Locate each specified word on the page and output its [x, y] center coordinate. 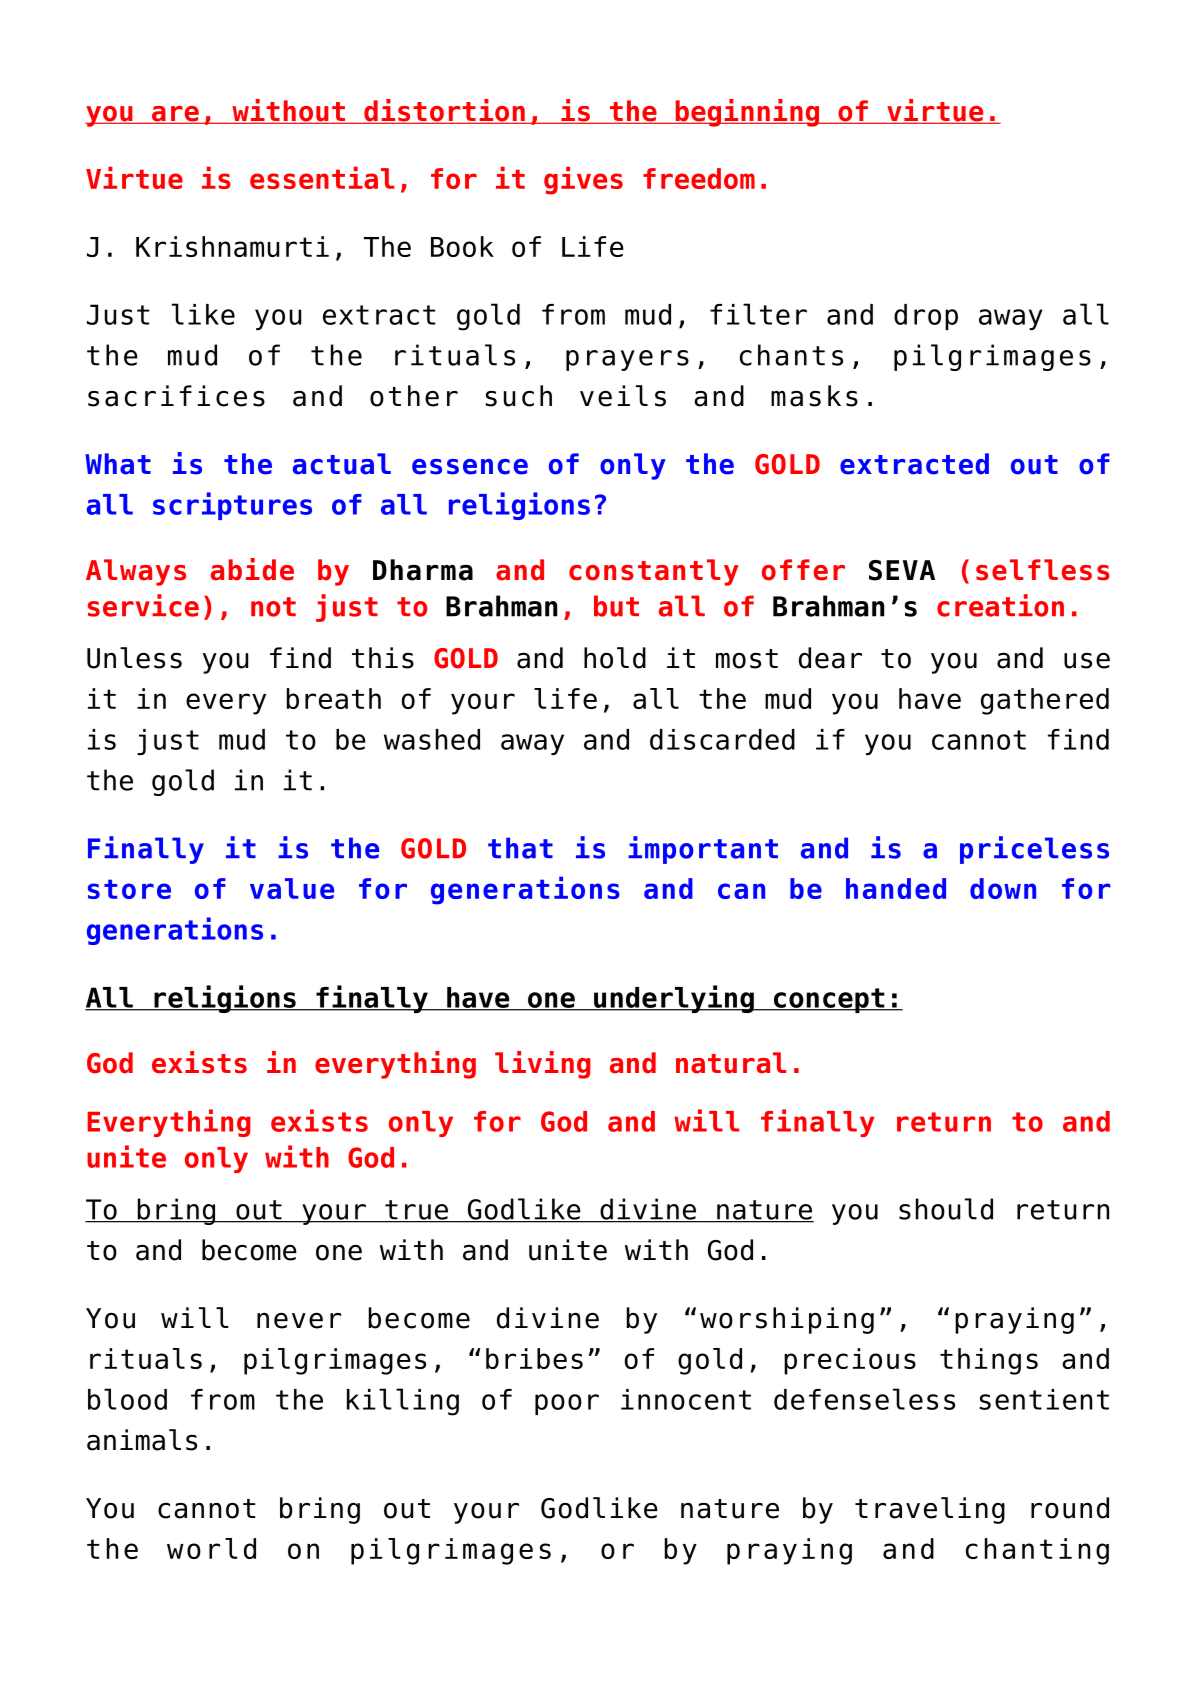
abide [252, 569]
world [211, 1548]
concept [829, 1000]
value [292, 888]
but [616, 606]
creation [1000, 605]
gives [583, 180]
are [175, 115]
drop [926, 317]
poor [567, 1404]
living [542, 1065]
